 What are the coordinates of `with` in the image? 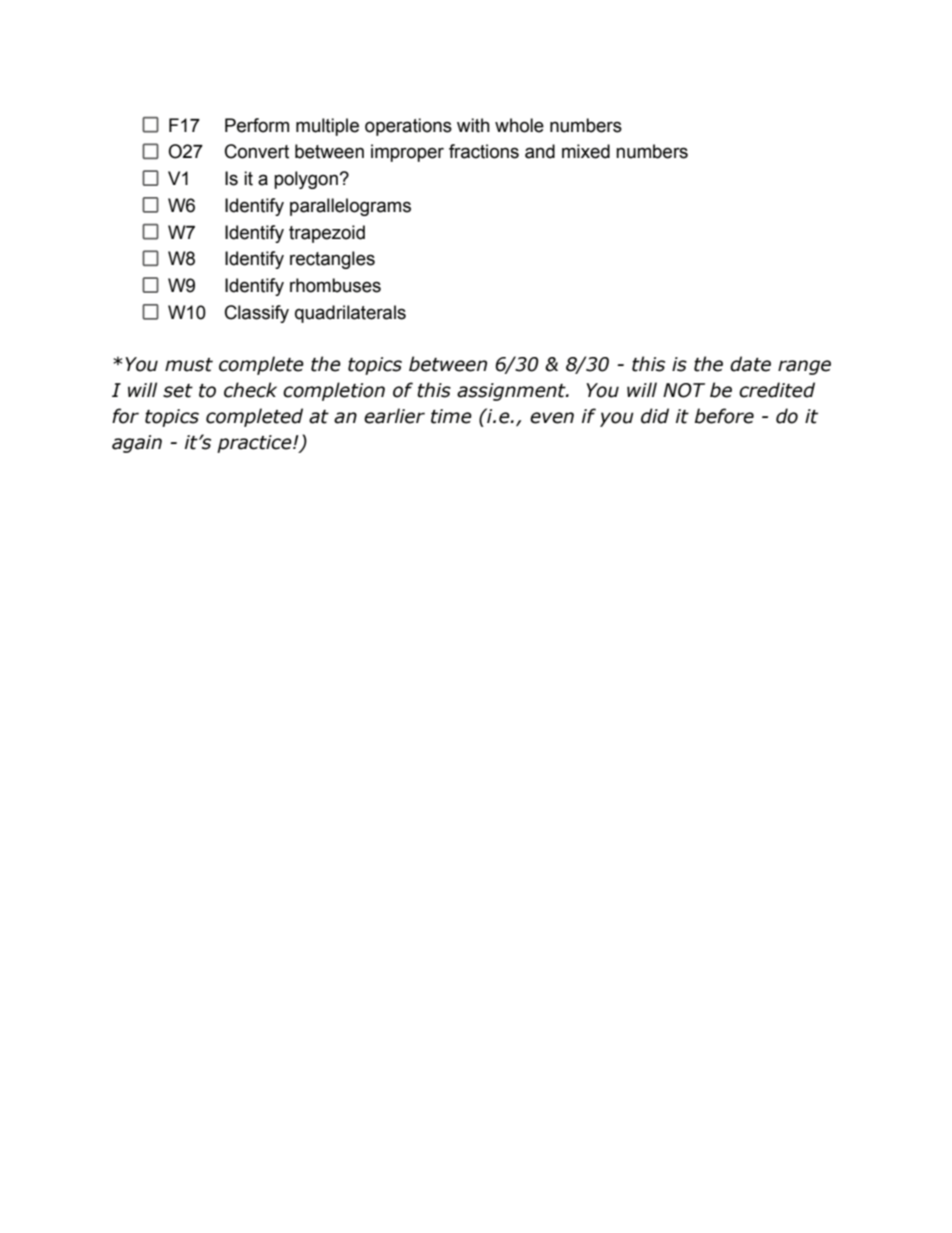 It's located at (473, 125).
